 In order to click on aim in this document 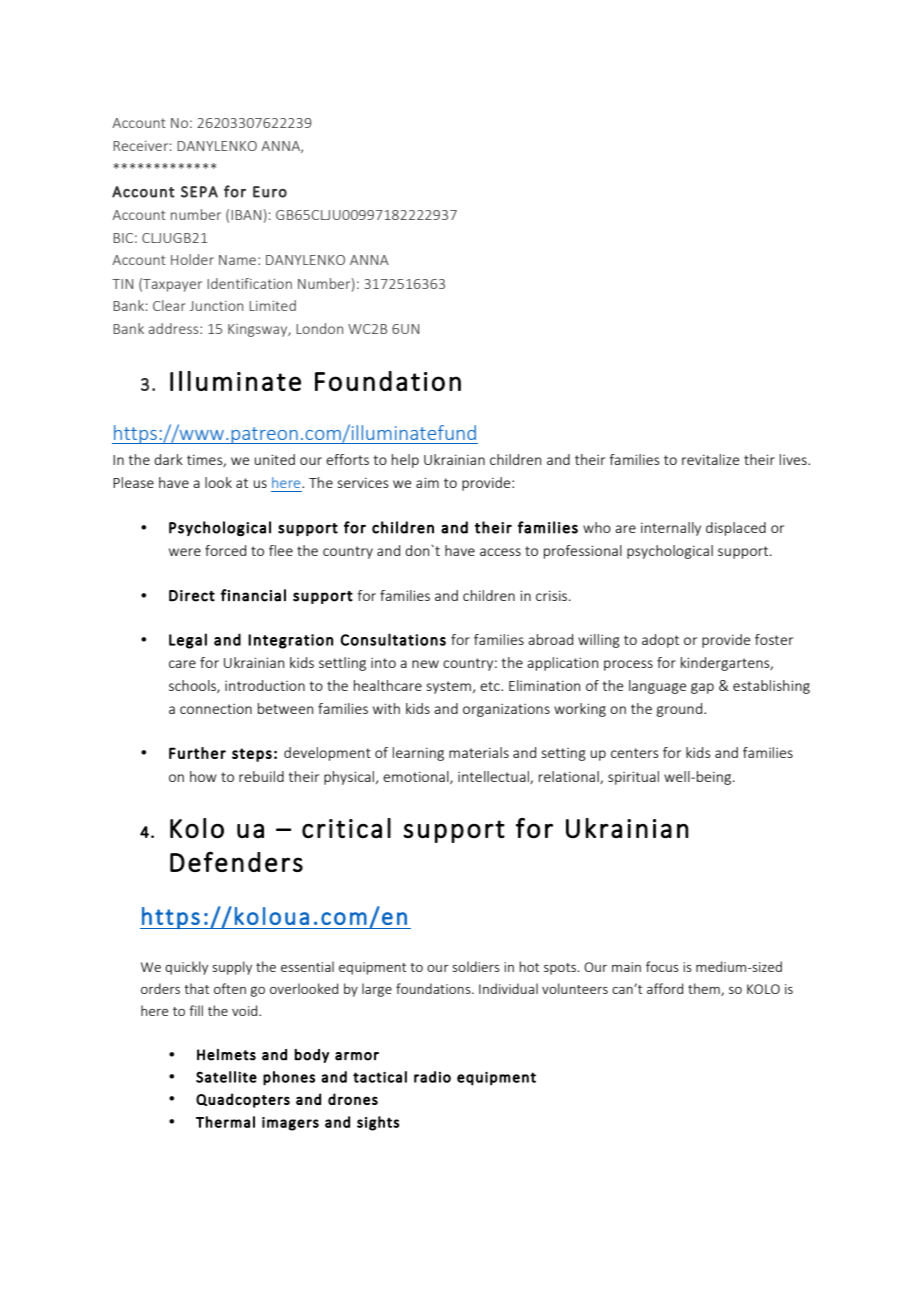, I will do `click(427, 482)`.
